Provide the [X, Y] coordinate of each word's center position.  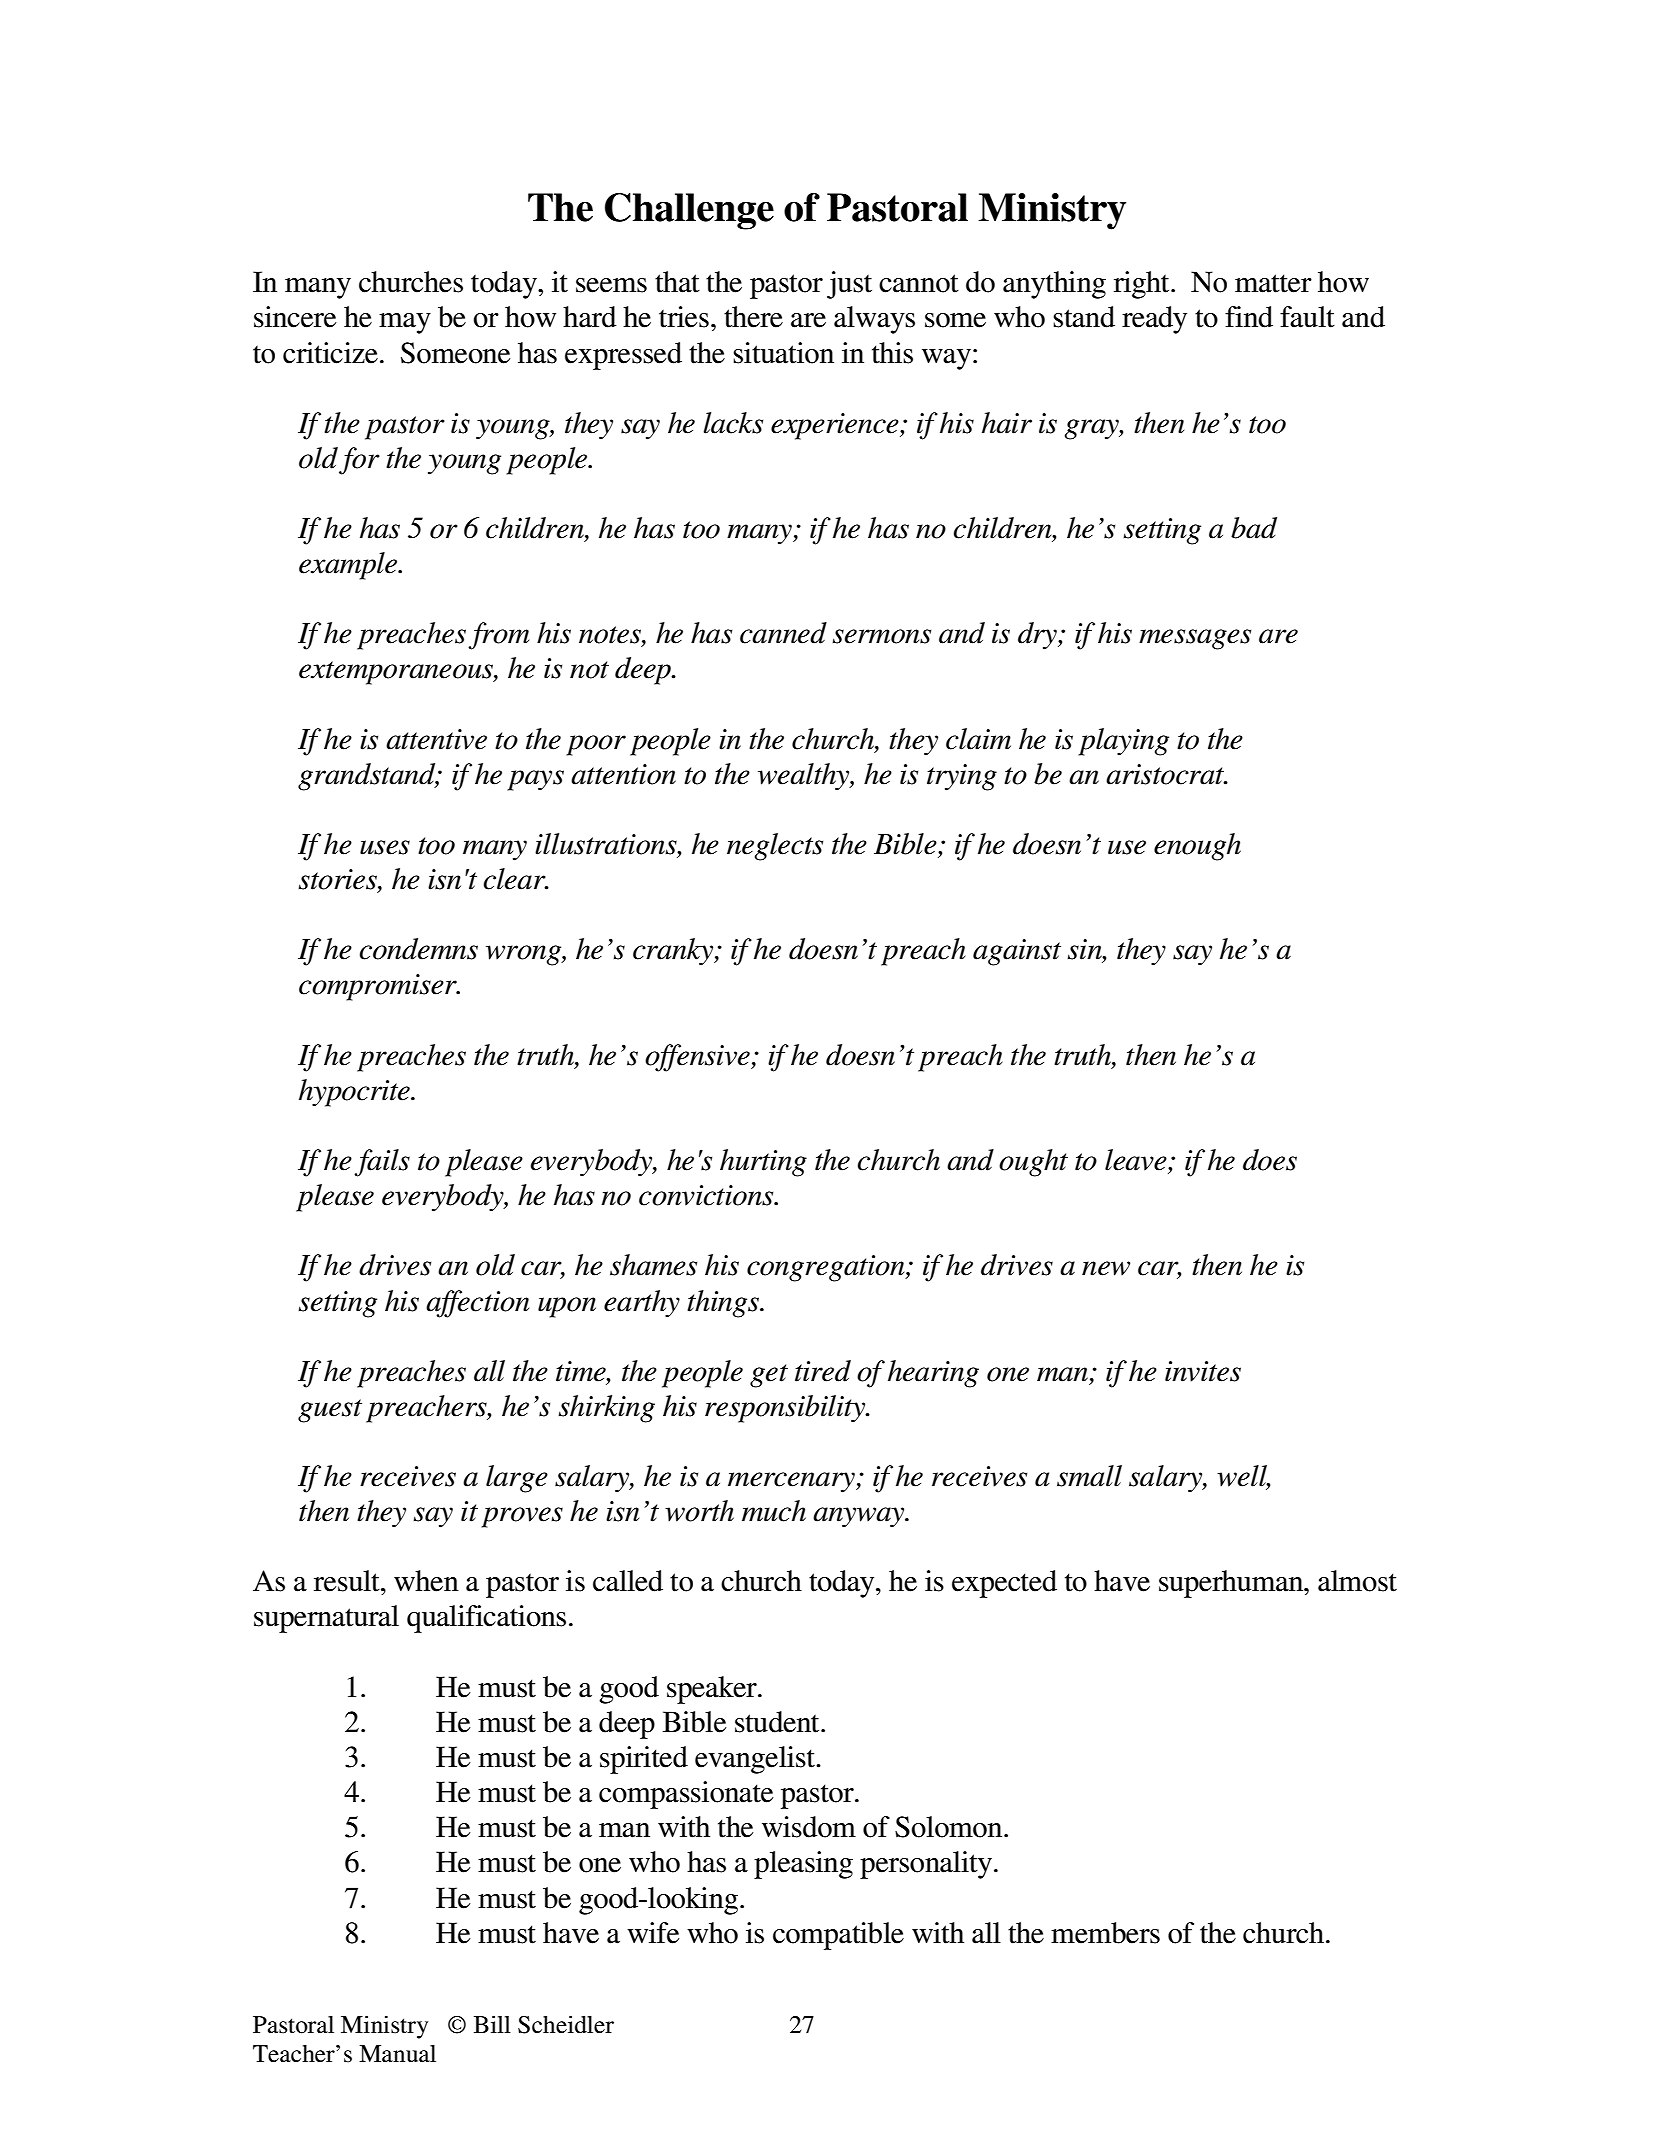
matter [1273, 283]
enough [1197, 847]
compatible [838, 1936]
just [849, 285]
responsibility [786, 1409]
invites [1203, 1371]
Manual [397, 2053]
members [1105, 1933]
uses [385, 847]
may [405, 323]
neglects [775, 847]
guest [330, 1411]
